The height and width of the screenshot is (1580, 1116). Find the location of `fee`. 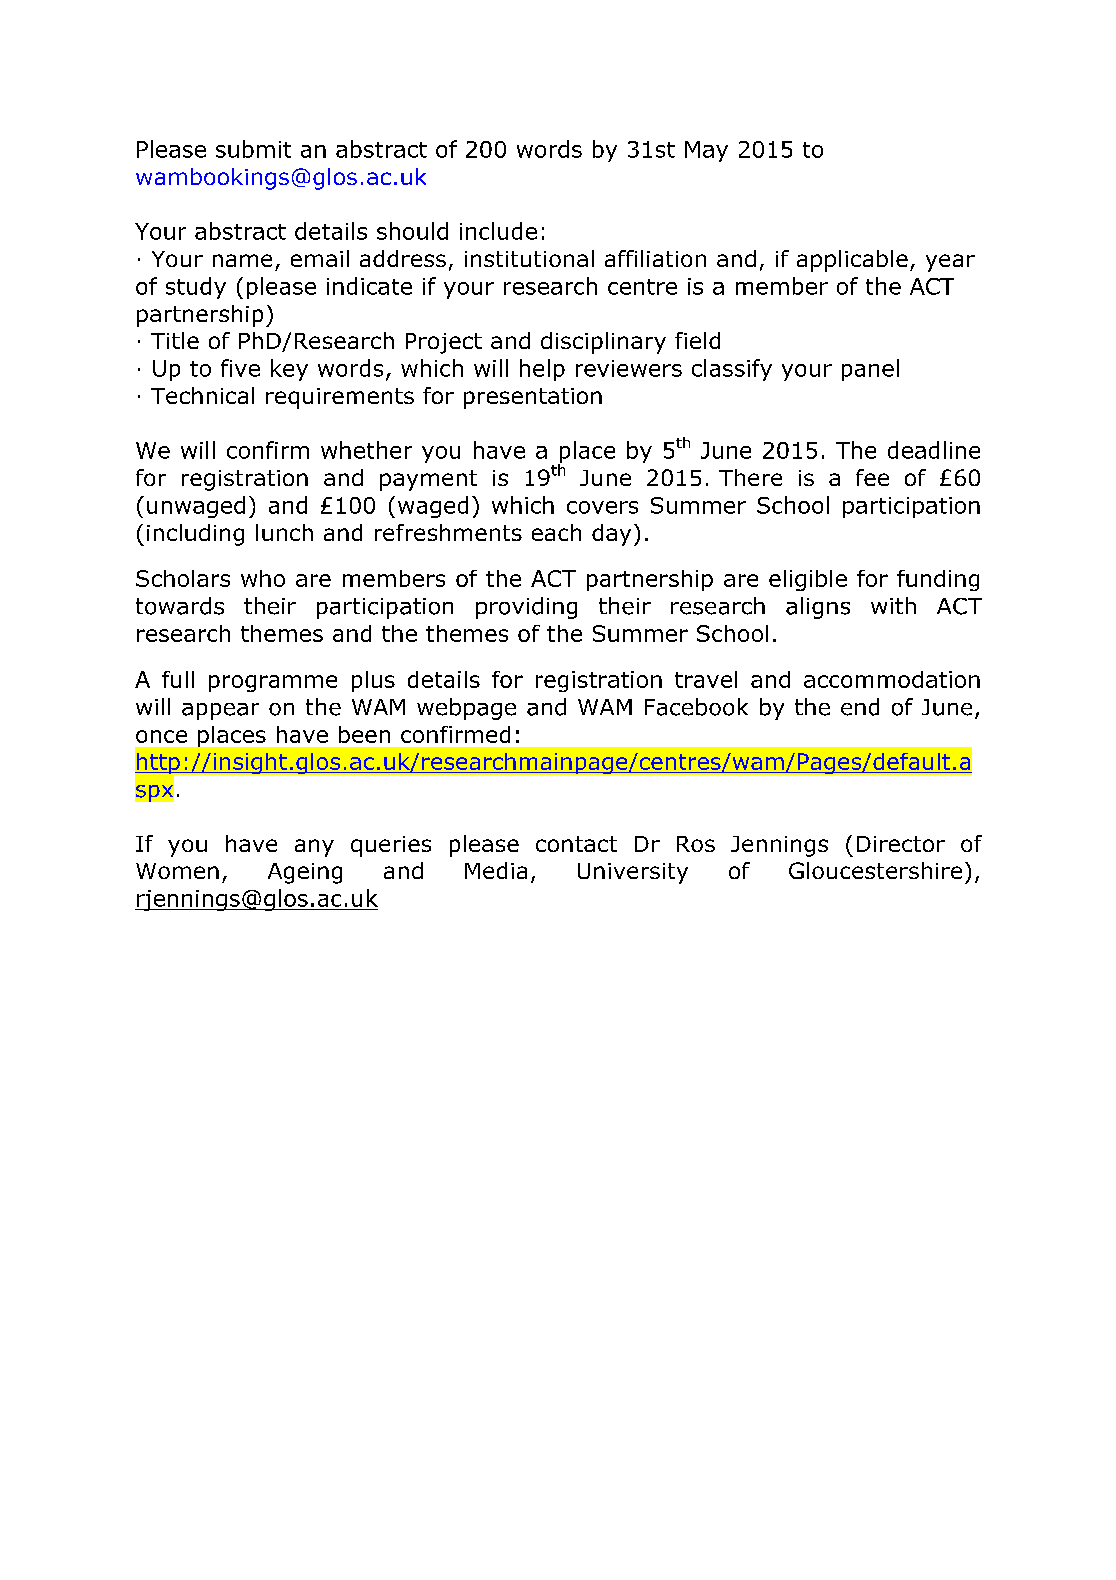

fee is located at coordinates (872, 477).
